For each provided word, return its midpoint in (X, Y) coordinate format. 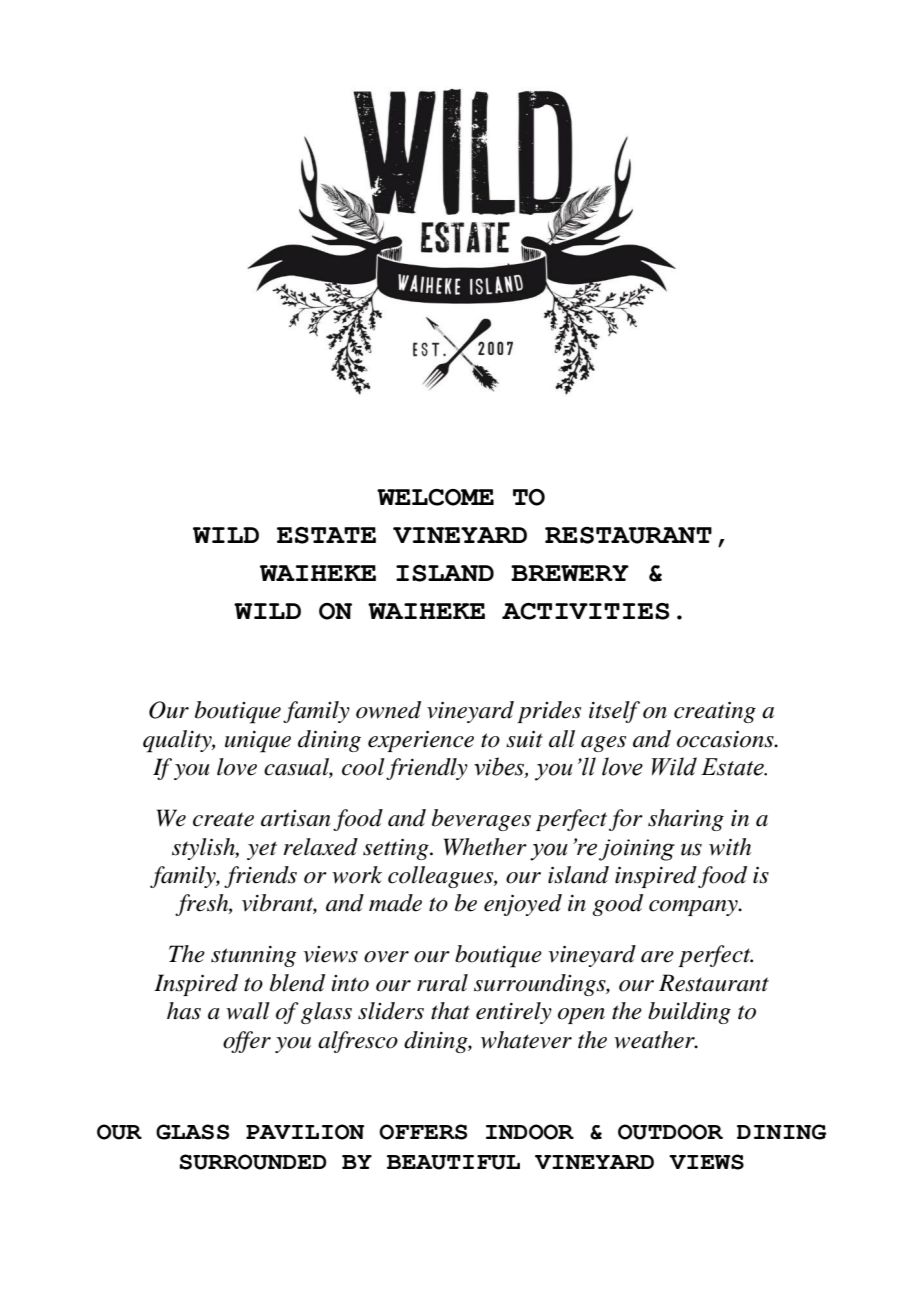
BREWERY (570, 573)
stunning (253, 956)
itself (614, 712)
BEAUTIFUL (453, 1162)
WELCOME (435, 497)
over (386, 957)
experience (421, 741)
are (657, 957)
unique (258, 742)
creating (715, 712)
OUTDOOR (670, 1132)
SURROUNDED (252, 1162)
